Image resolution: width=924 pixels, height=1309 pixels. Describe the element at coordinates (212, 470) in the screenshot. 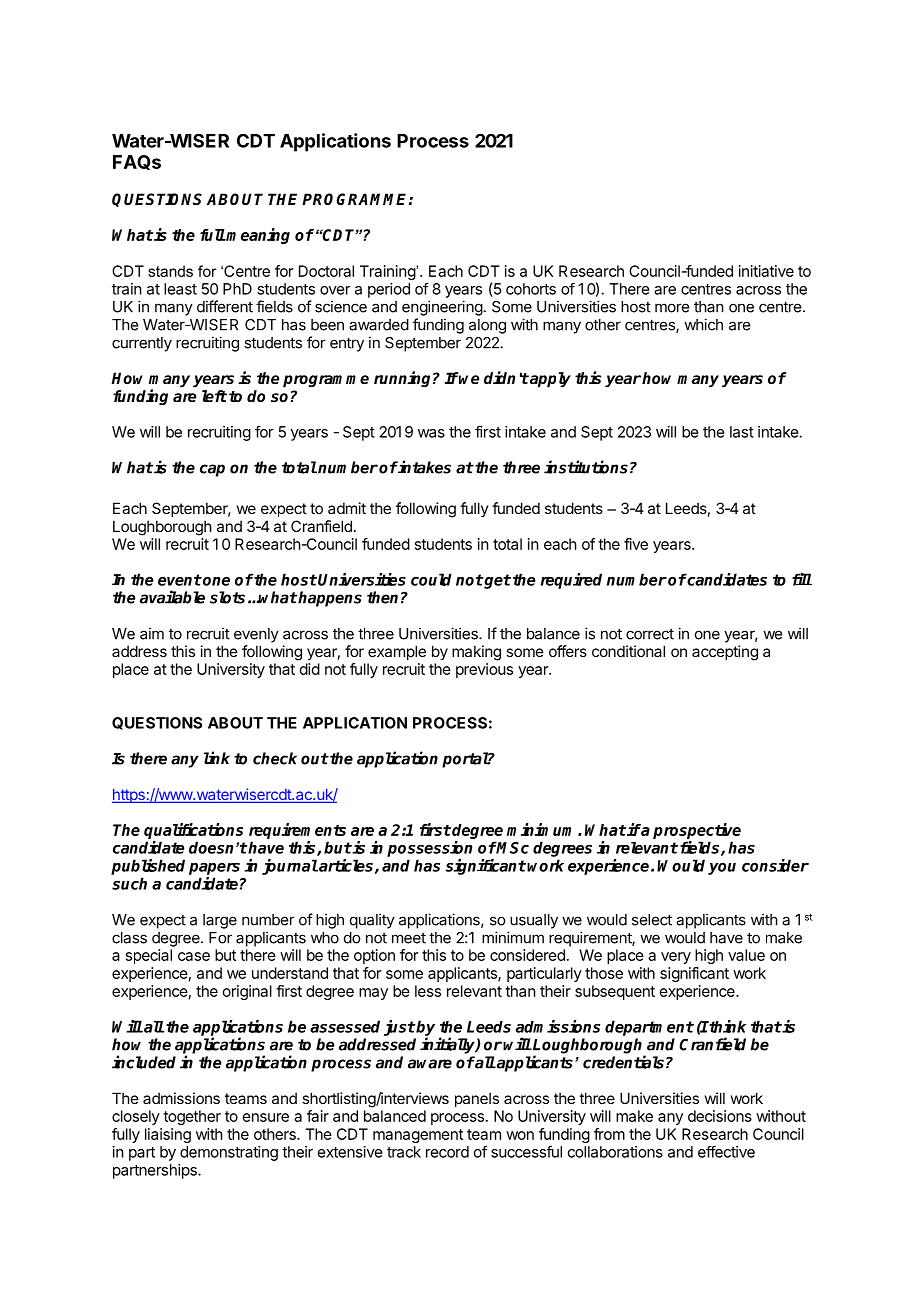

I see `cap` at that location.
